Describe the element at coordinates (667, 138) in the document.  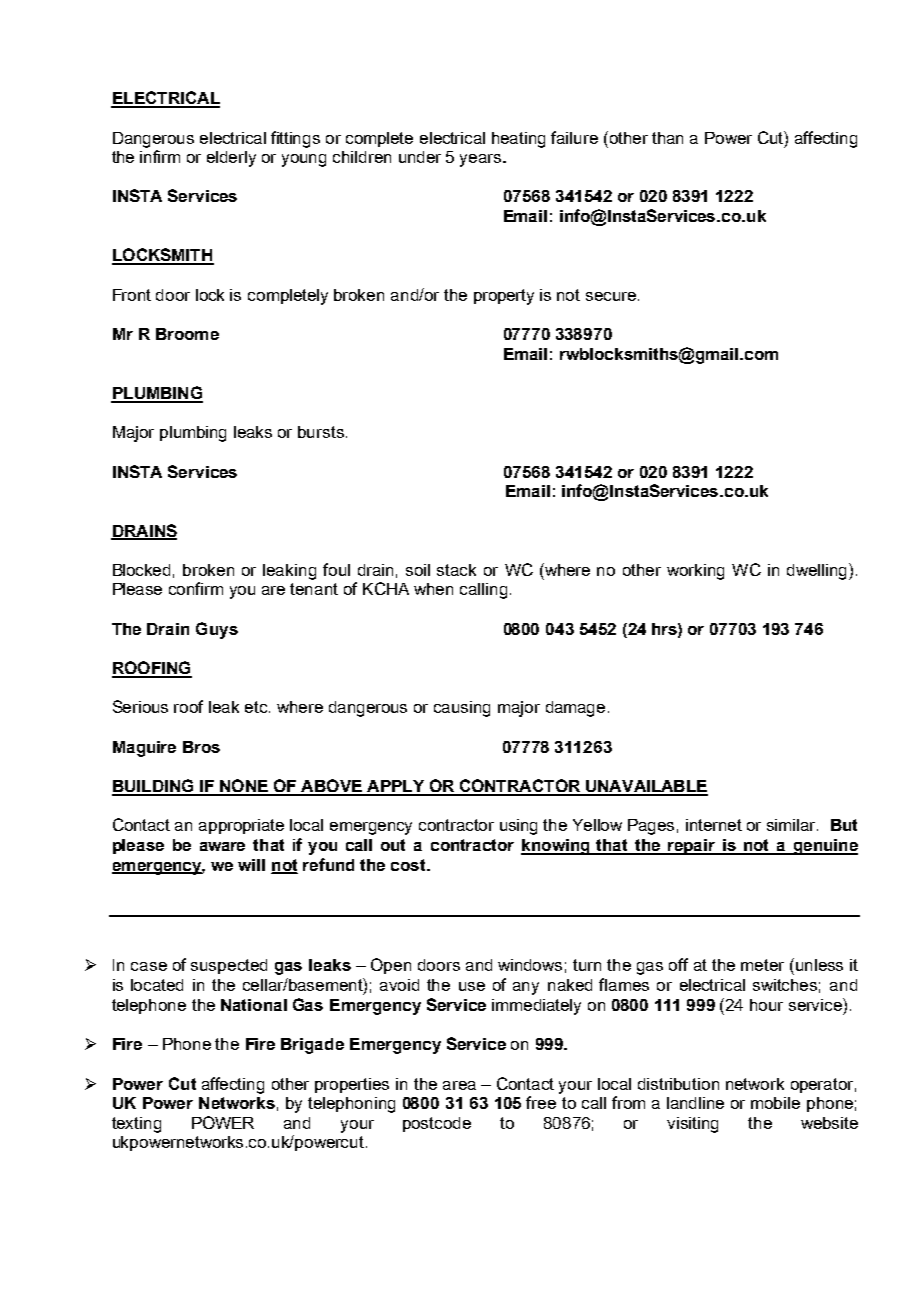
I see `than` at that location.
